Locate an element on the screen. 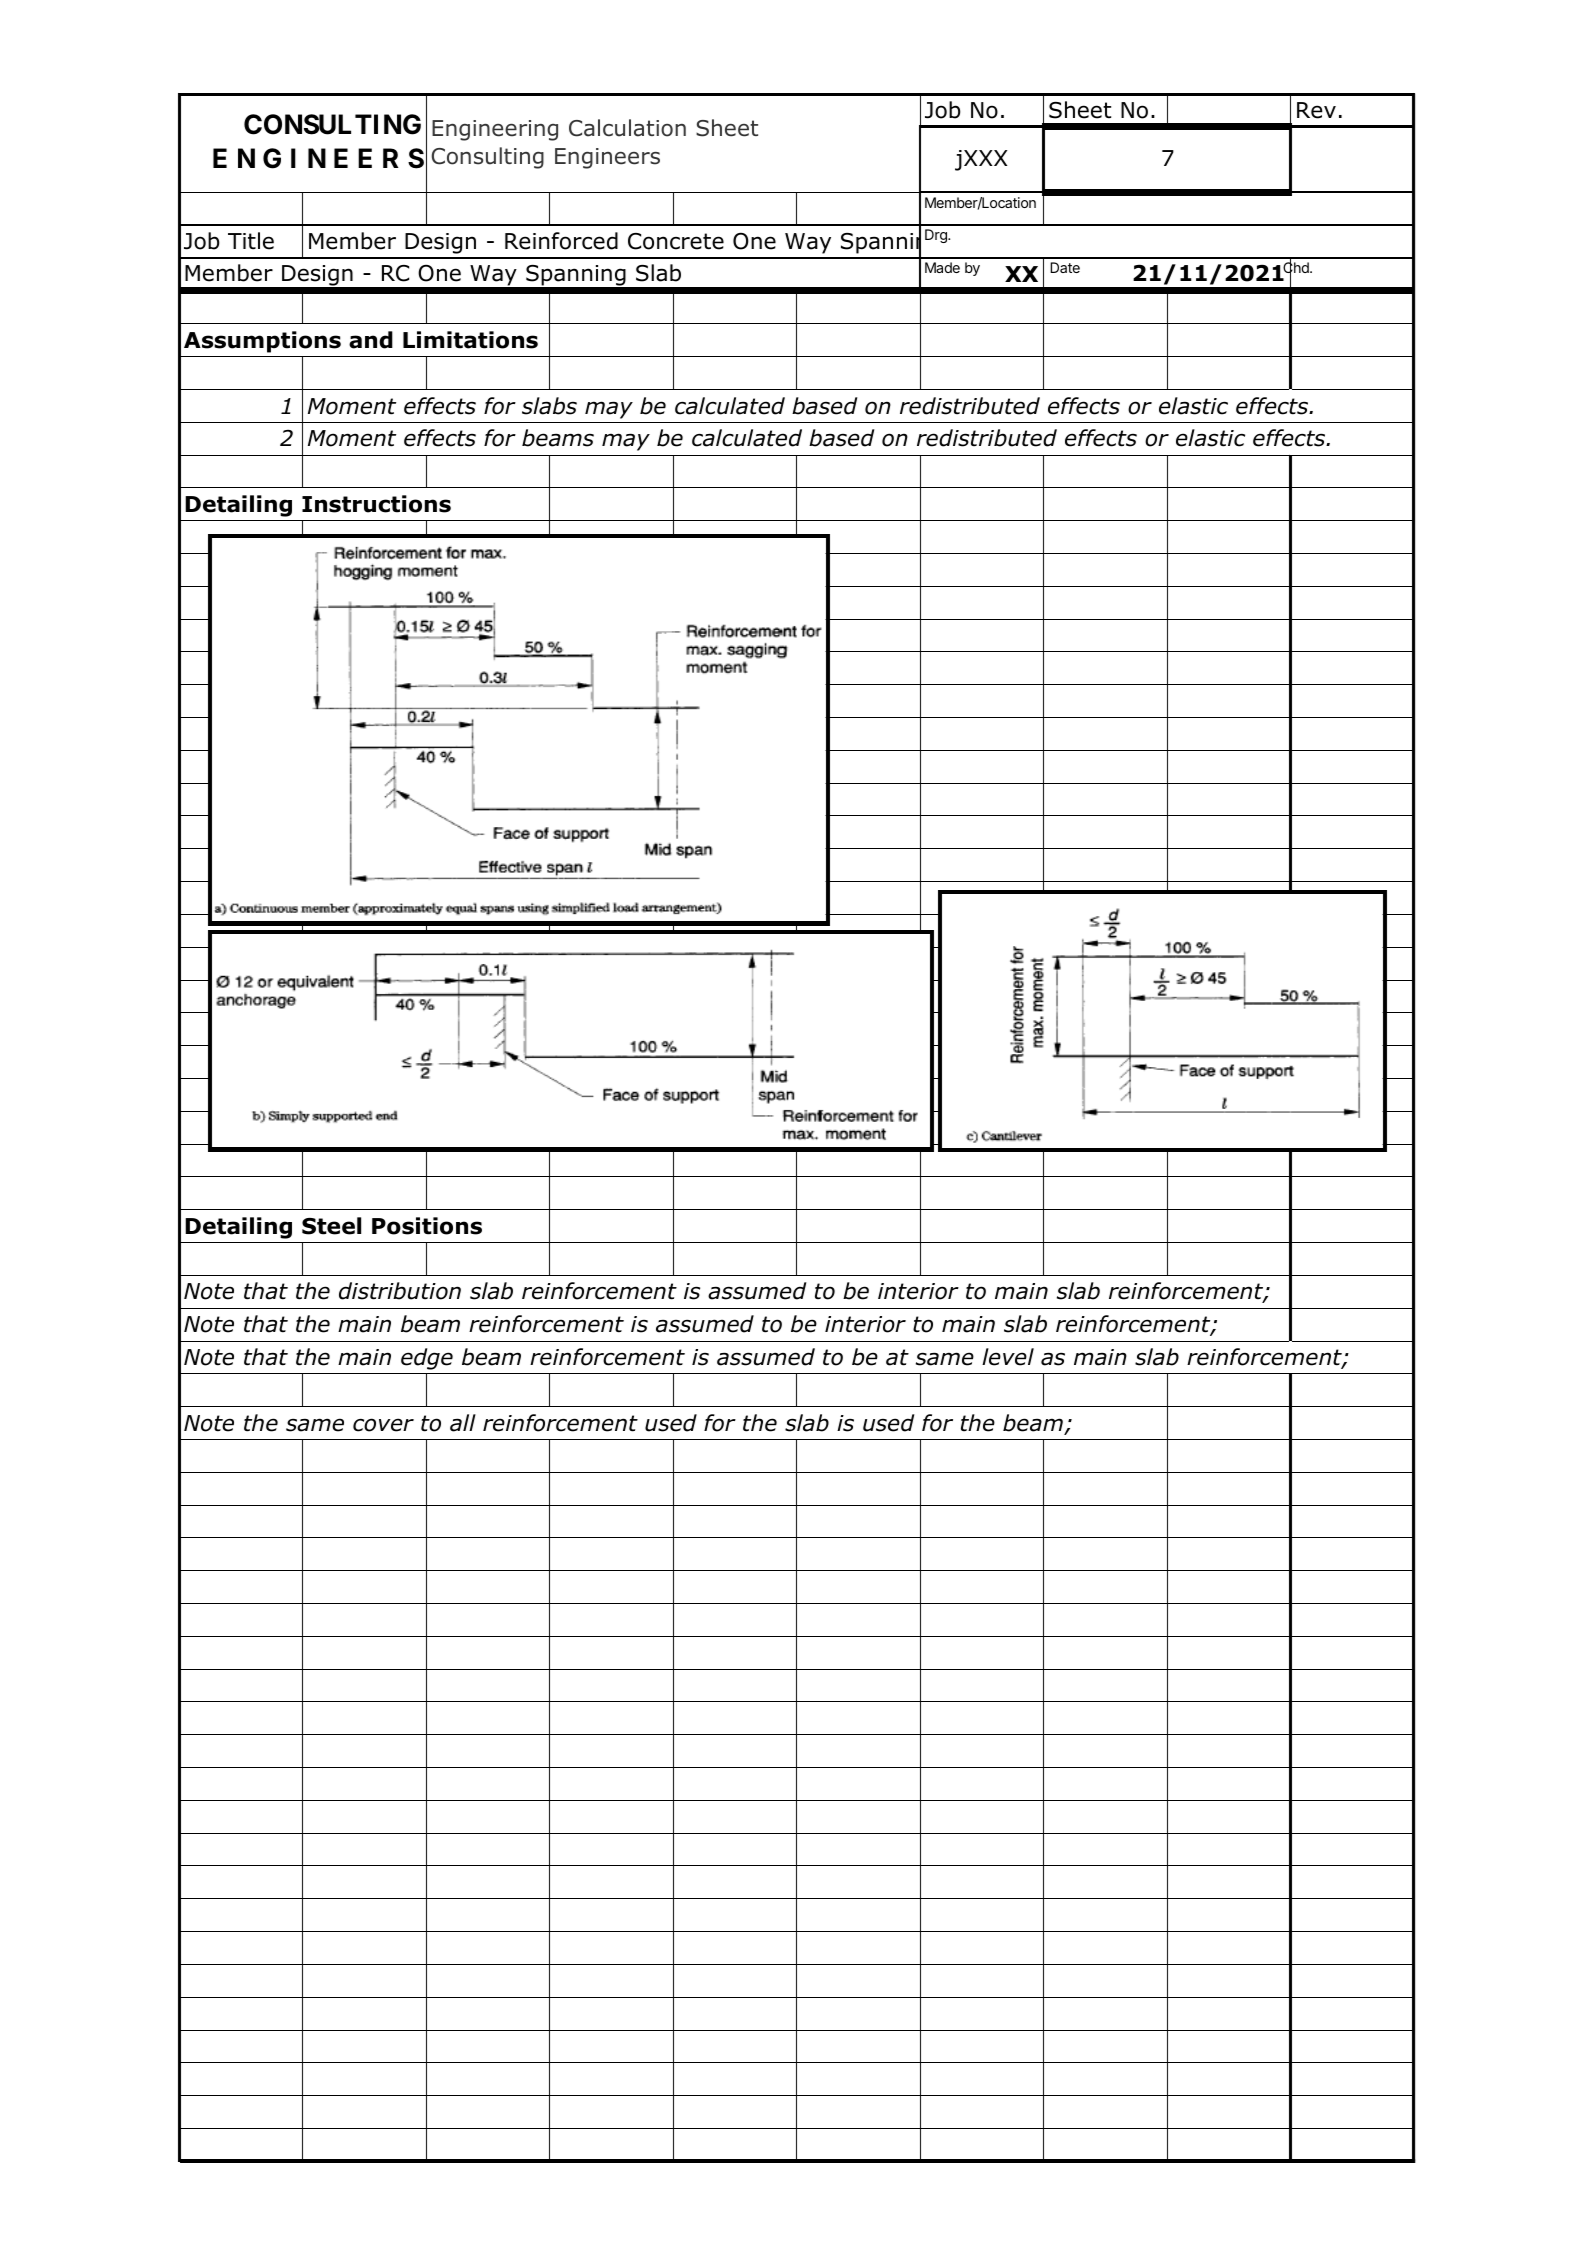 This screenshot has height=2257, width=1595. Chd is located at coordinates (1297, 268).
